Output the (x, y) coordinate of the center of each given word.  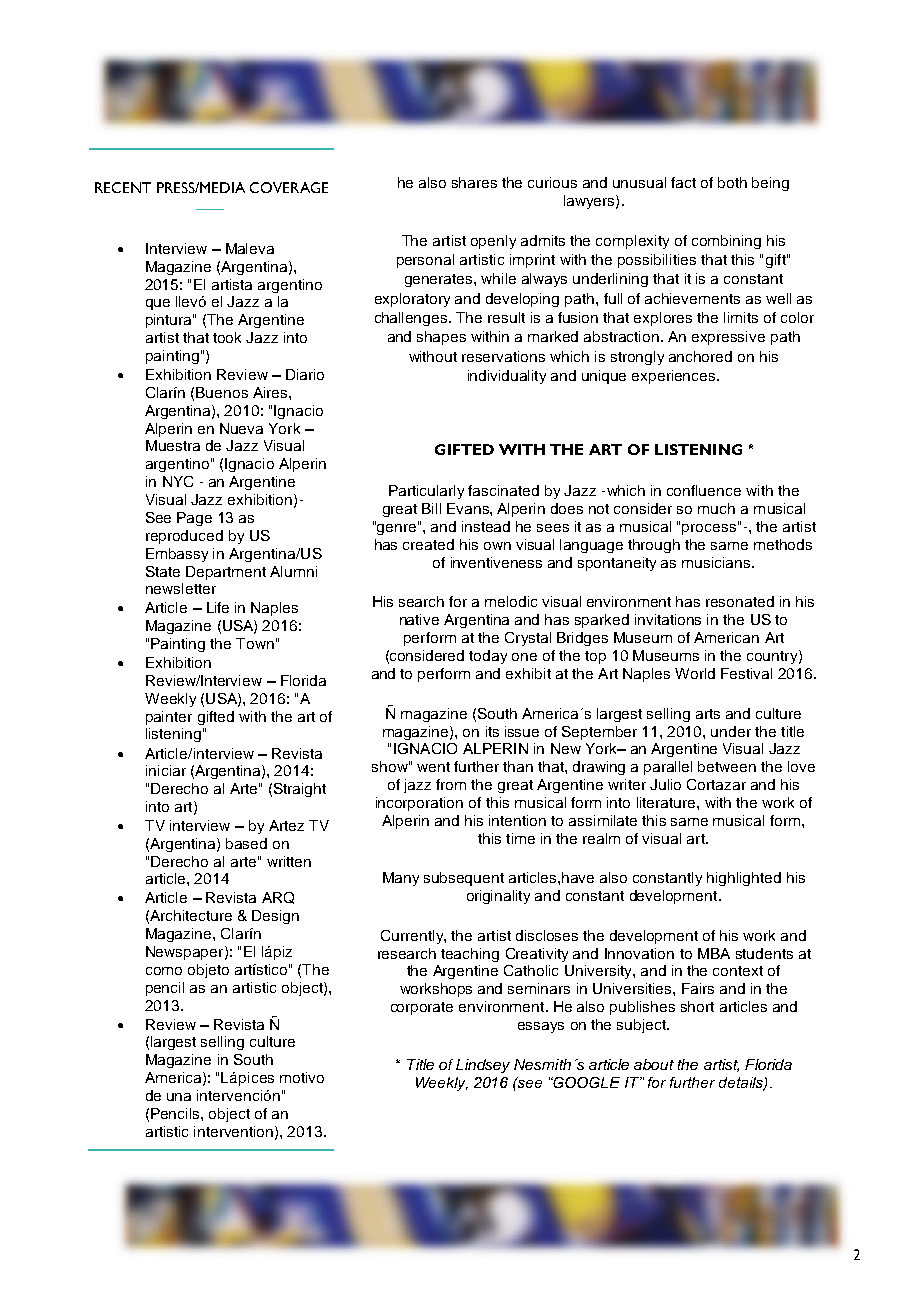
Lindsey (483, 1066)
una (179, 1097)
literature (667, 802)
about (654, 1064)
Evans (469, 508)
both (732, 182)
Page (194, 519)
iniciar (166, 770)
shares (474, 182)
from (451, 784)
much (716, 508)
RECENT (123, 187)
